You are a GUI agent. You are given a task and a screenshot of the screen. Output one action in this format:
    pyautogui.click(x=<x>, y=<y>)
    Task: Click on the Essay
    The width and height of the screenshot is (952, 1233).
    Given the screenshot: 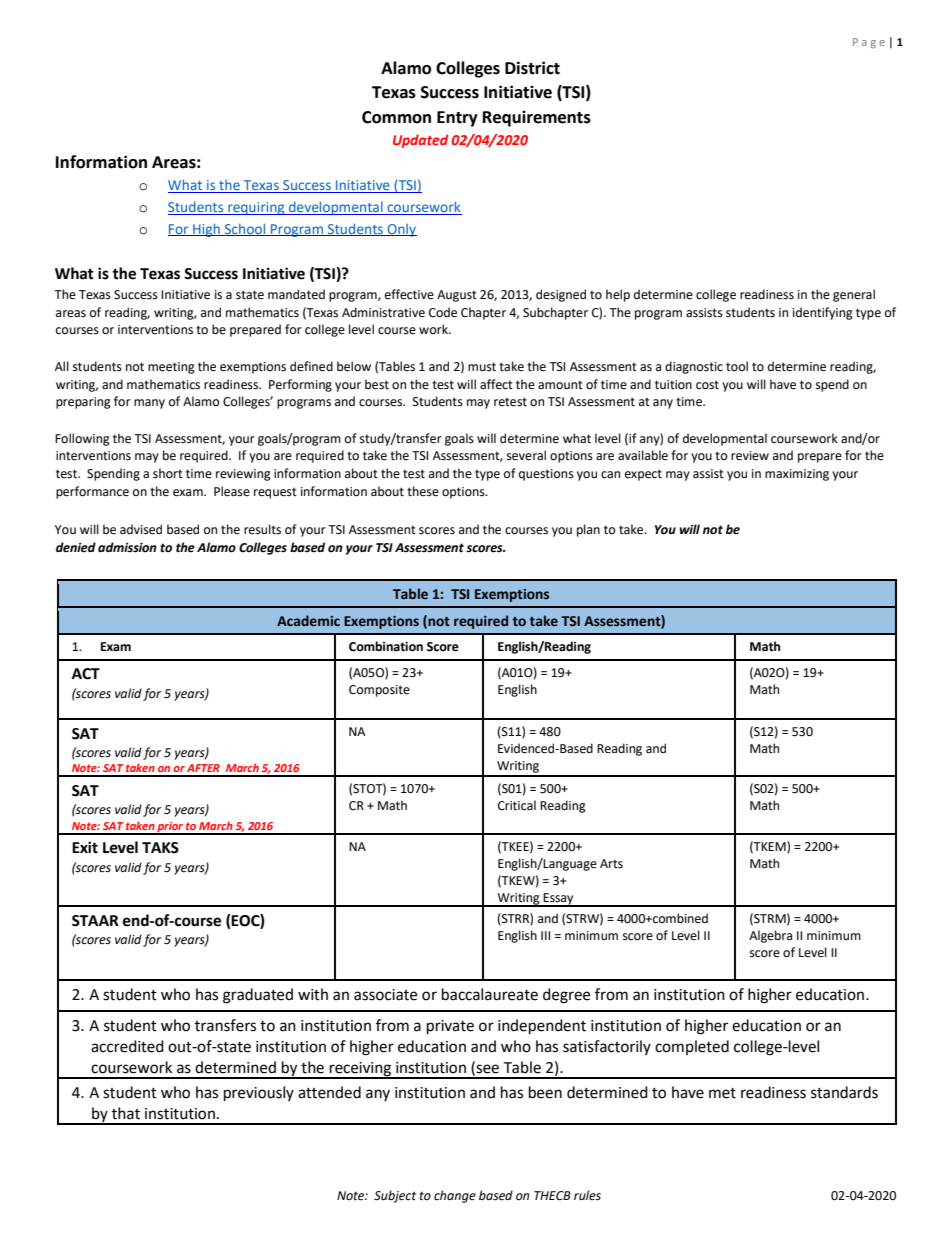 What is the action you would take?
    pyautogui.click(x=559, y=900)
